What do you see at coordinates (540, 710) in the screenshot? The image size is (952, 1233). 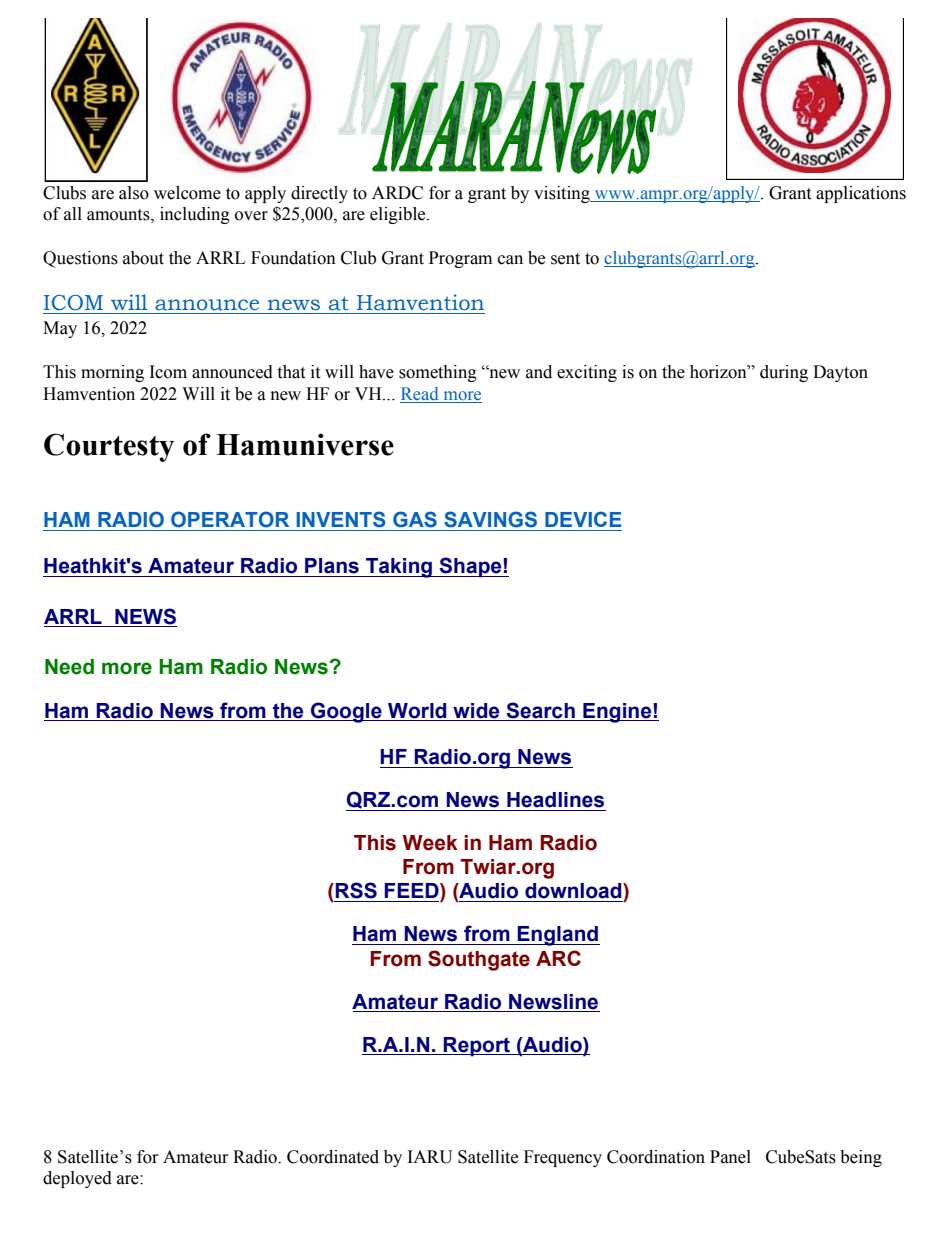 I see `Search` at bounding box center [540, 710].
